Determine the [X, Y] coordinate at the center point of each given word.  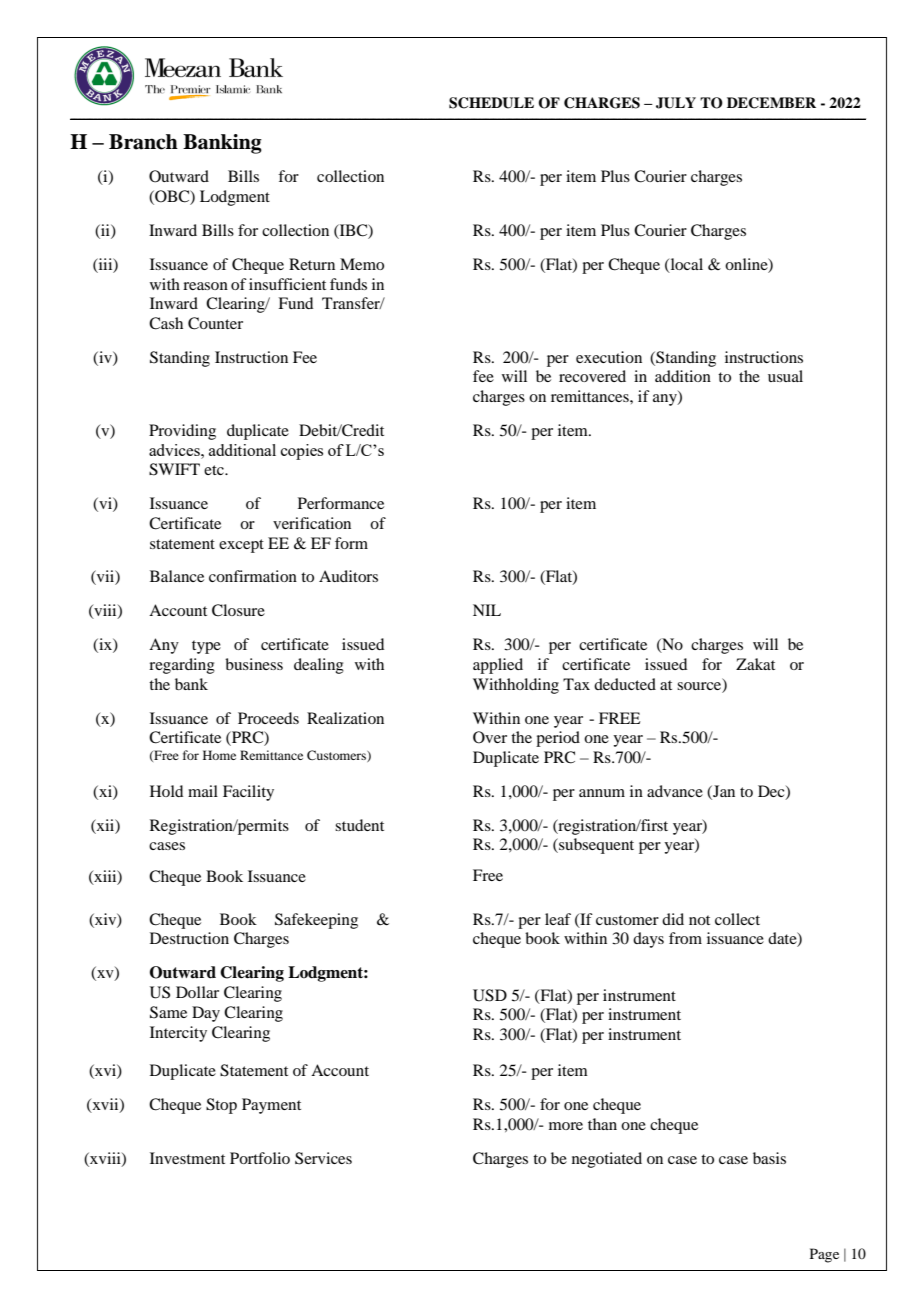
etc [215, 470]
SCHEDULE [491, 103]
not [699, 920]
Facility [248, 793]
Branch [143, 142]
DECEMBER [771, 103]
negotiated [607, 1160]
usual [785, 376]
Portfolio [260, 1158]
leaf [558, 919]
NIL [487, 610]
